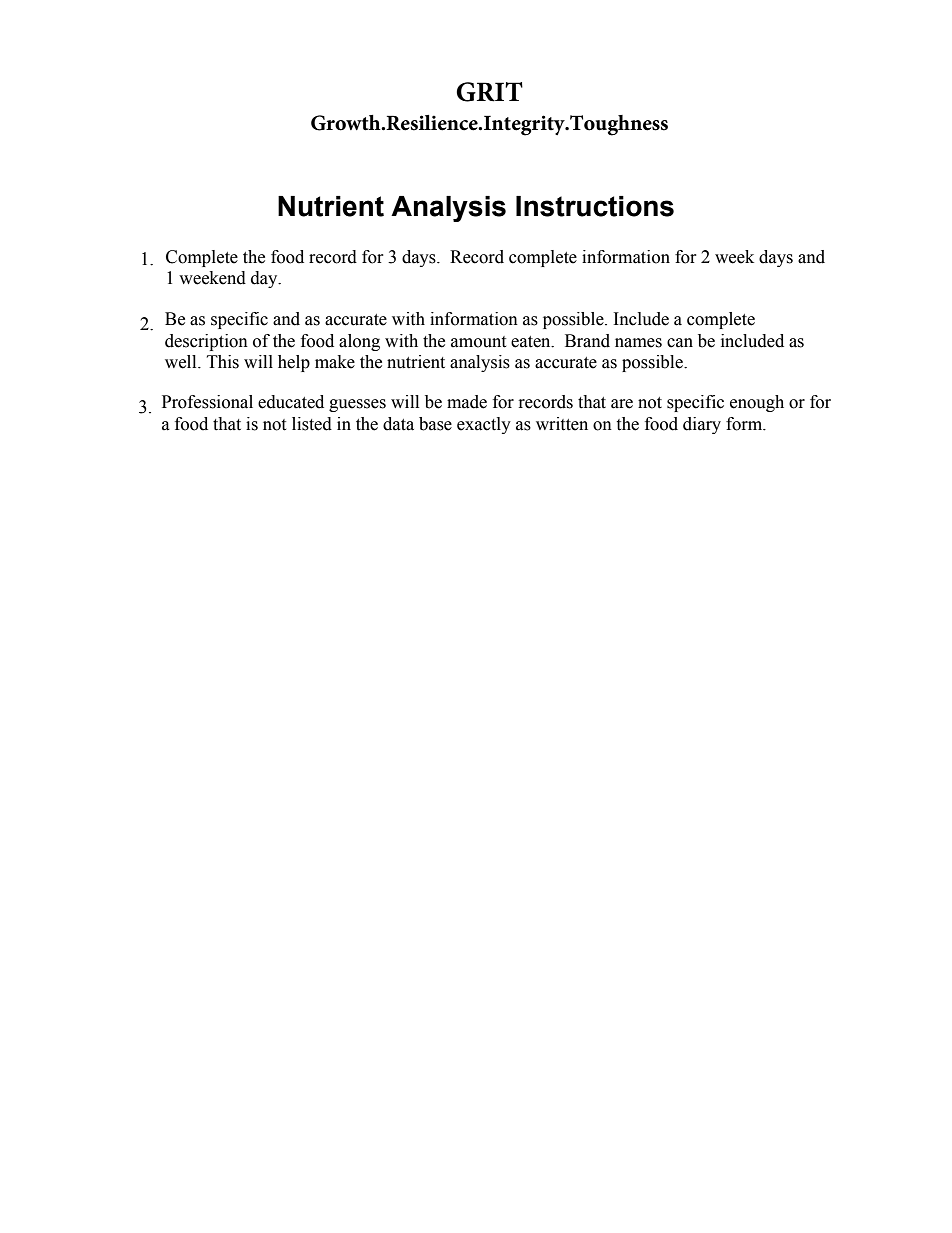  I want to click on exactly, so click(484, 425).
